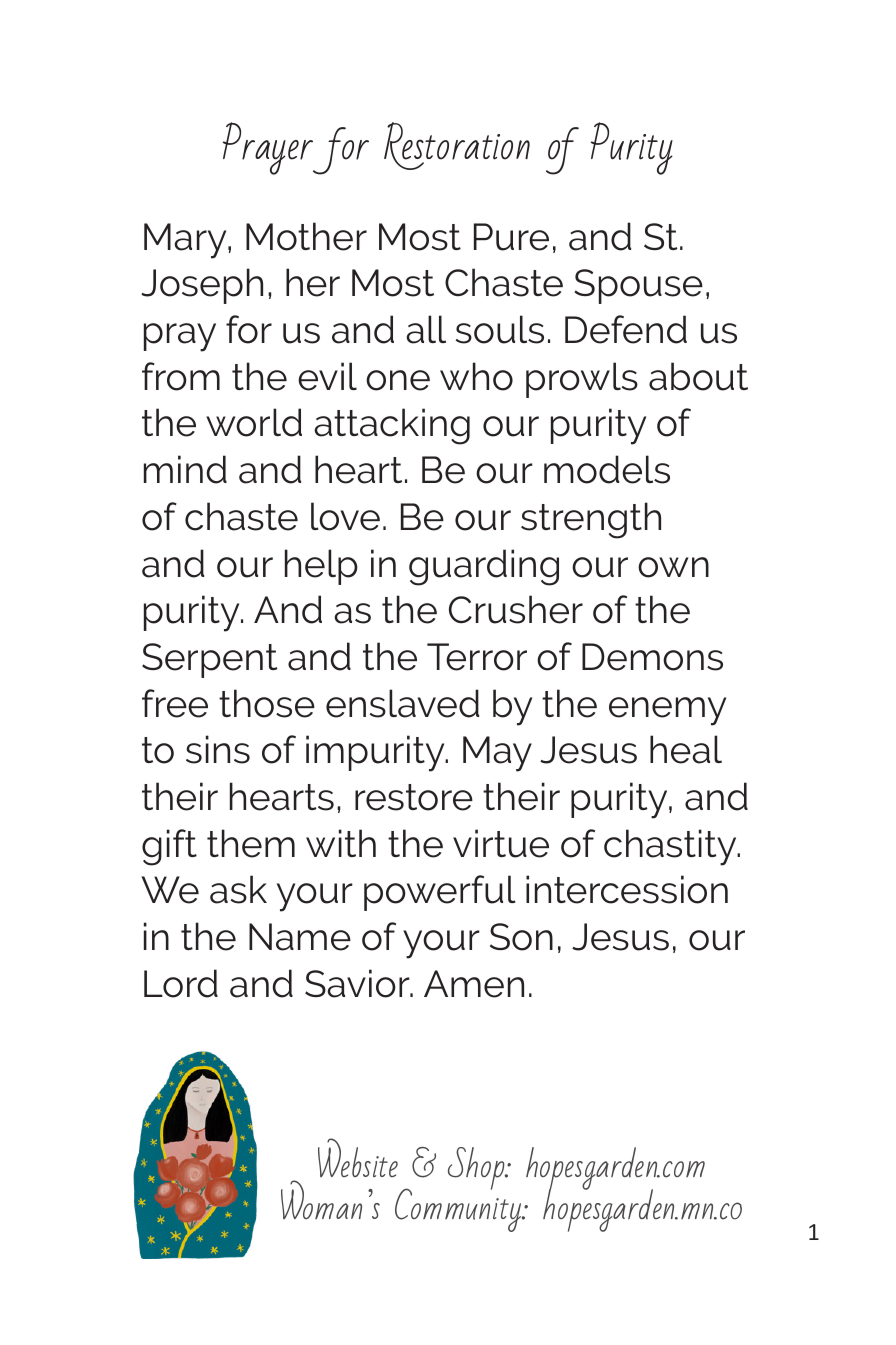  What do you see at coordinates (186, 241) in the screenshot?
I see `Mary` at bounding box center [186, 241].
